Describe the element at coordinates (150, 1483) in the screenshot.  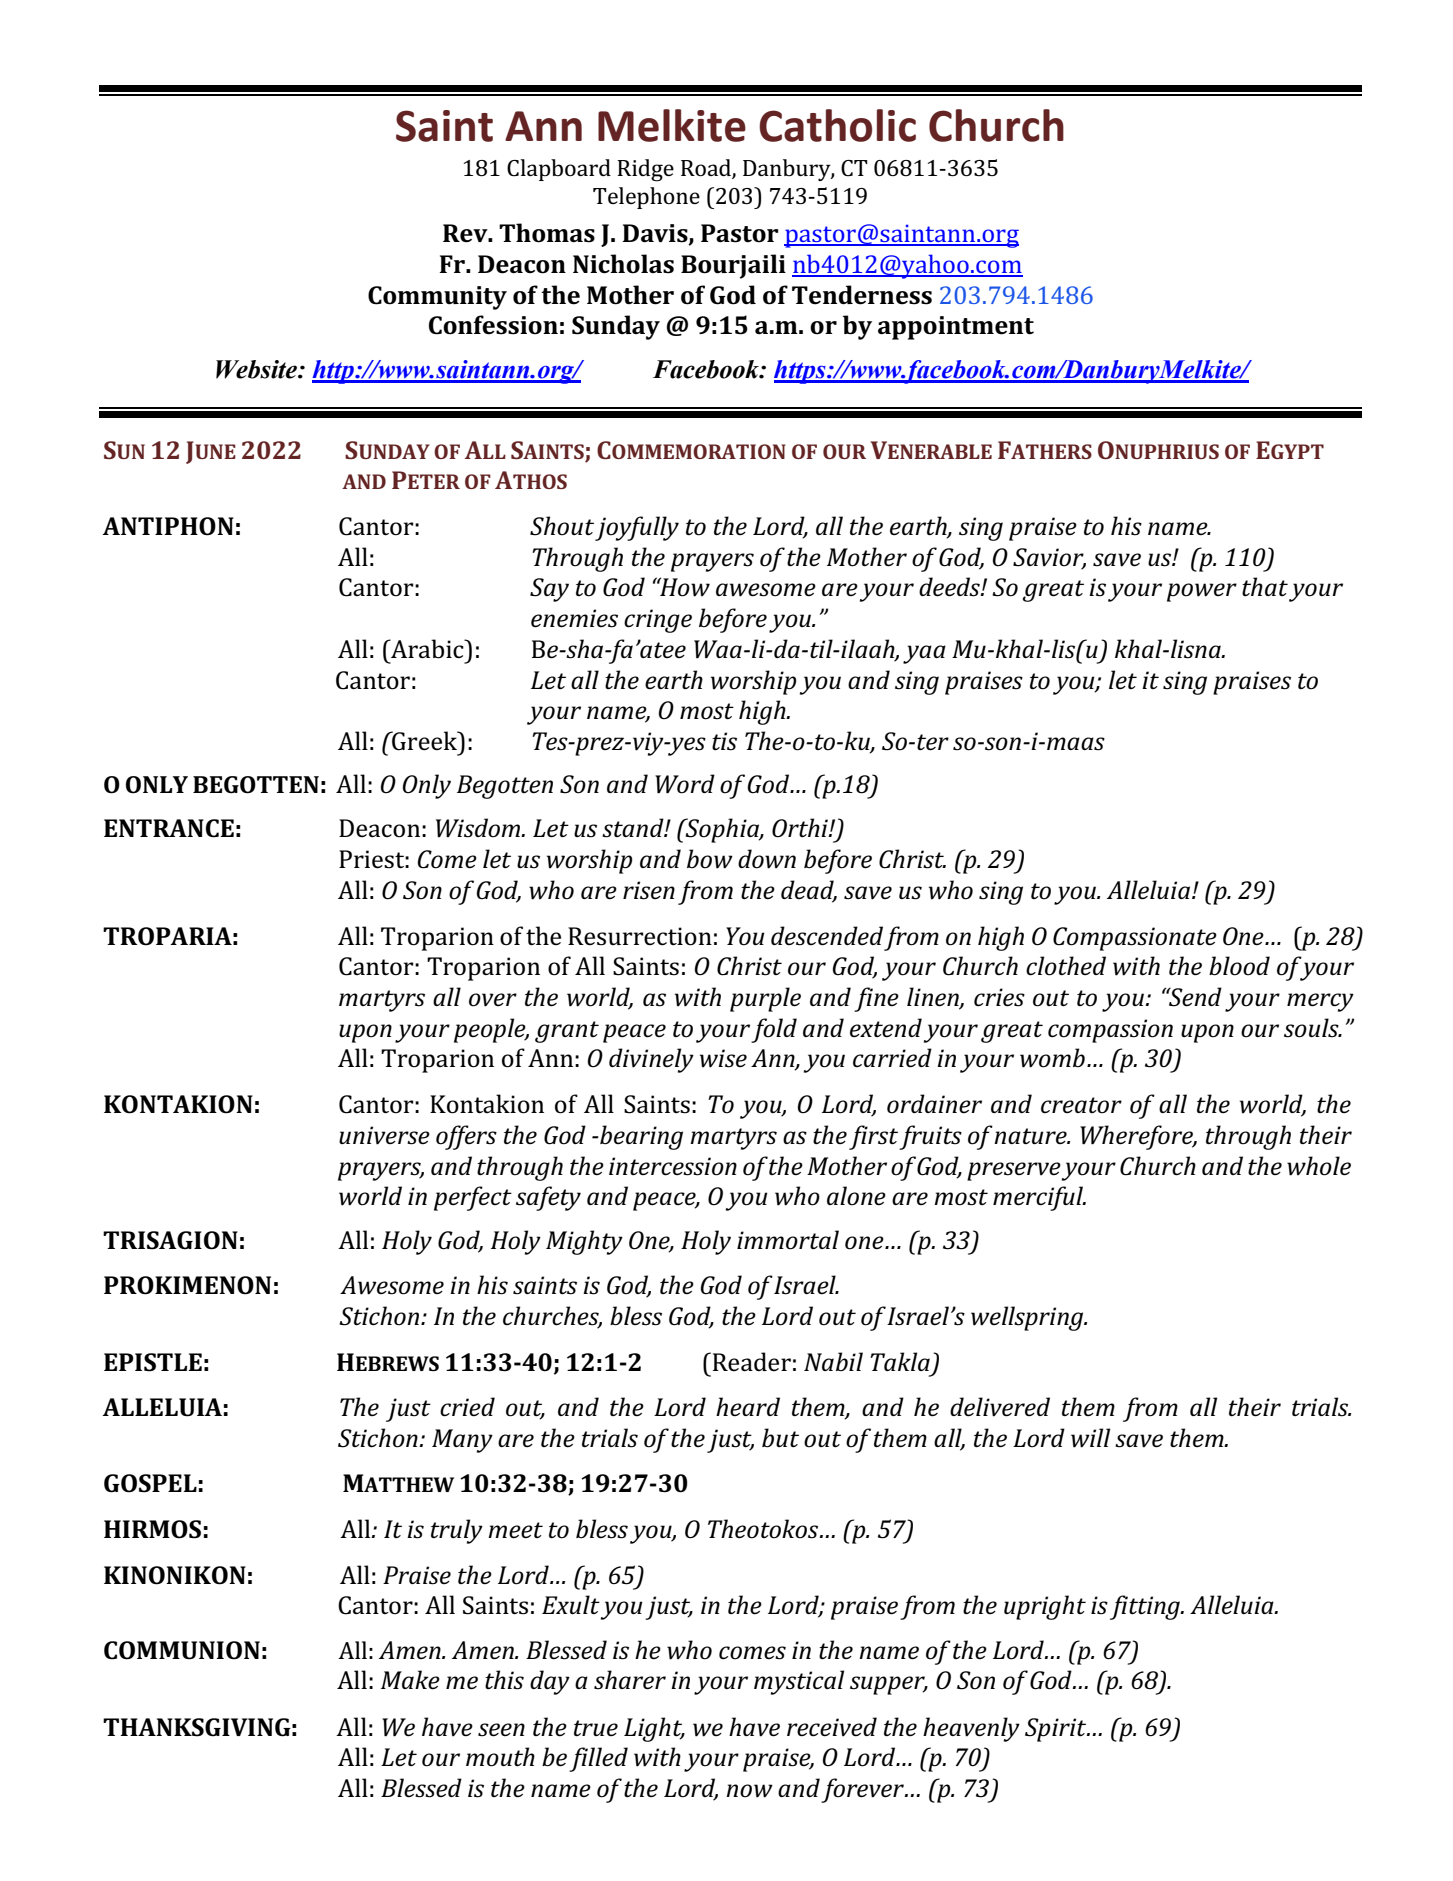
I see `GOSPEL` at that location.
